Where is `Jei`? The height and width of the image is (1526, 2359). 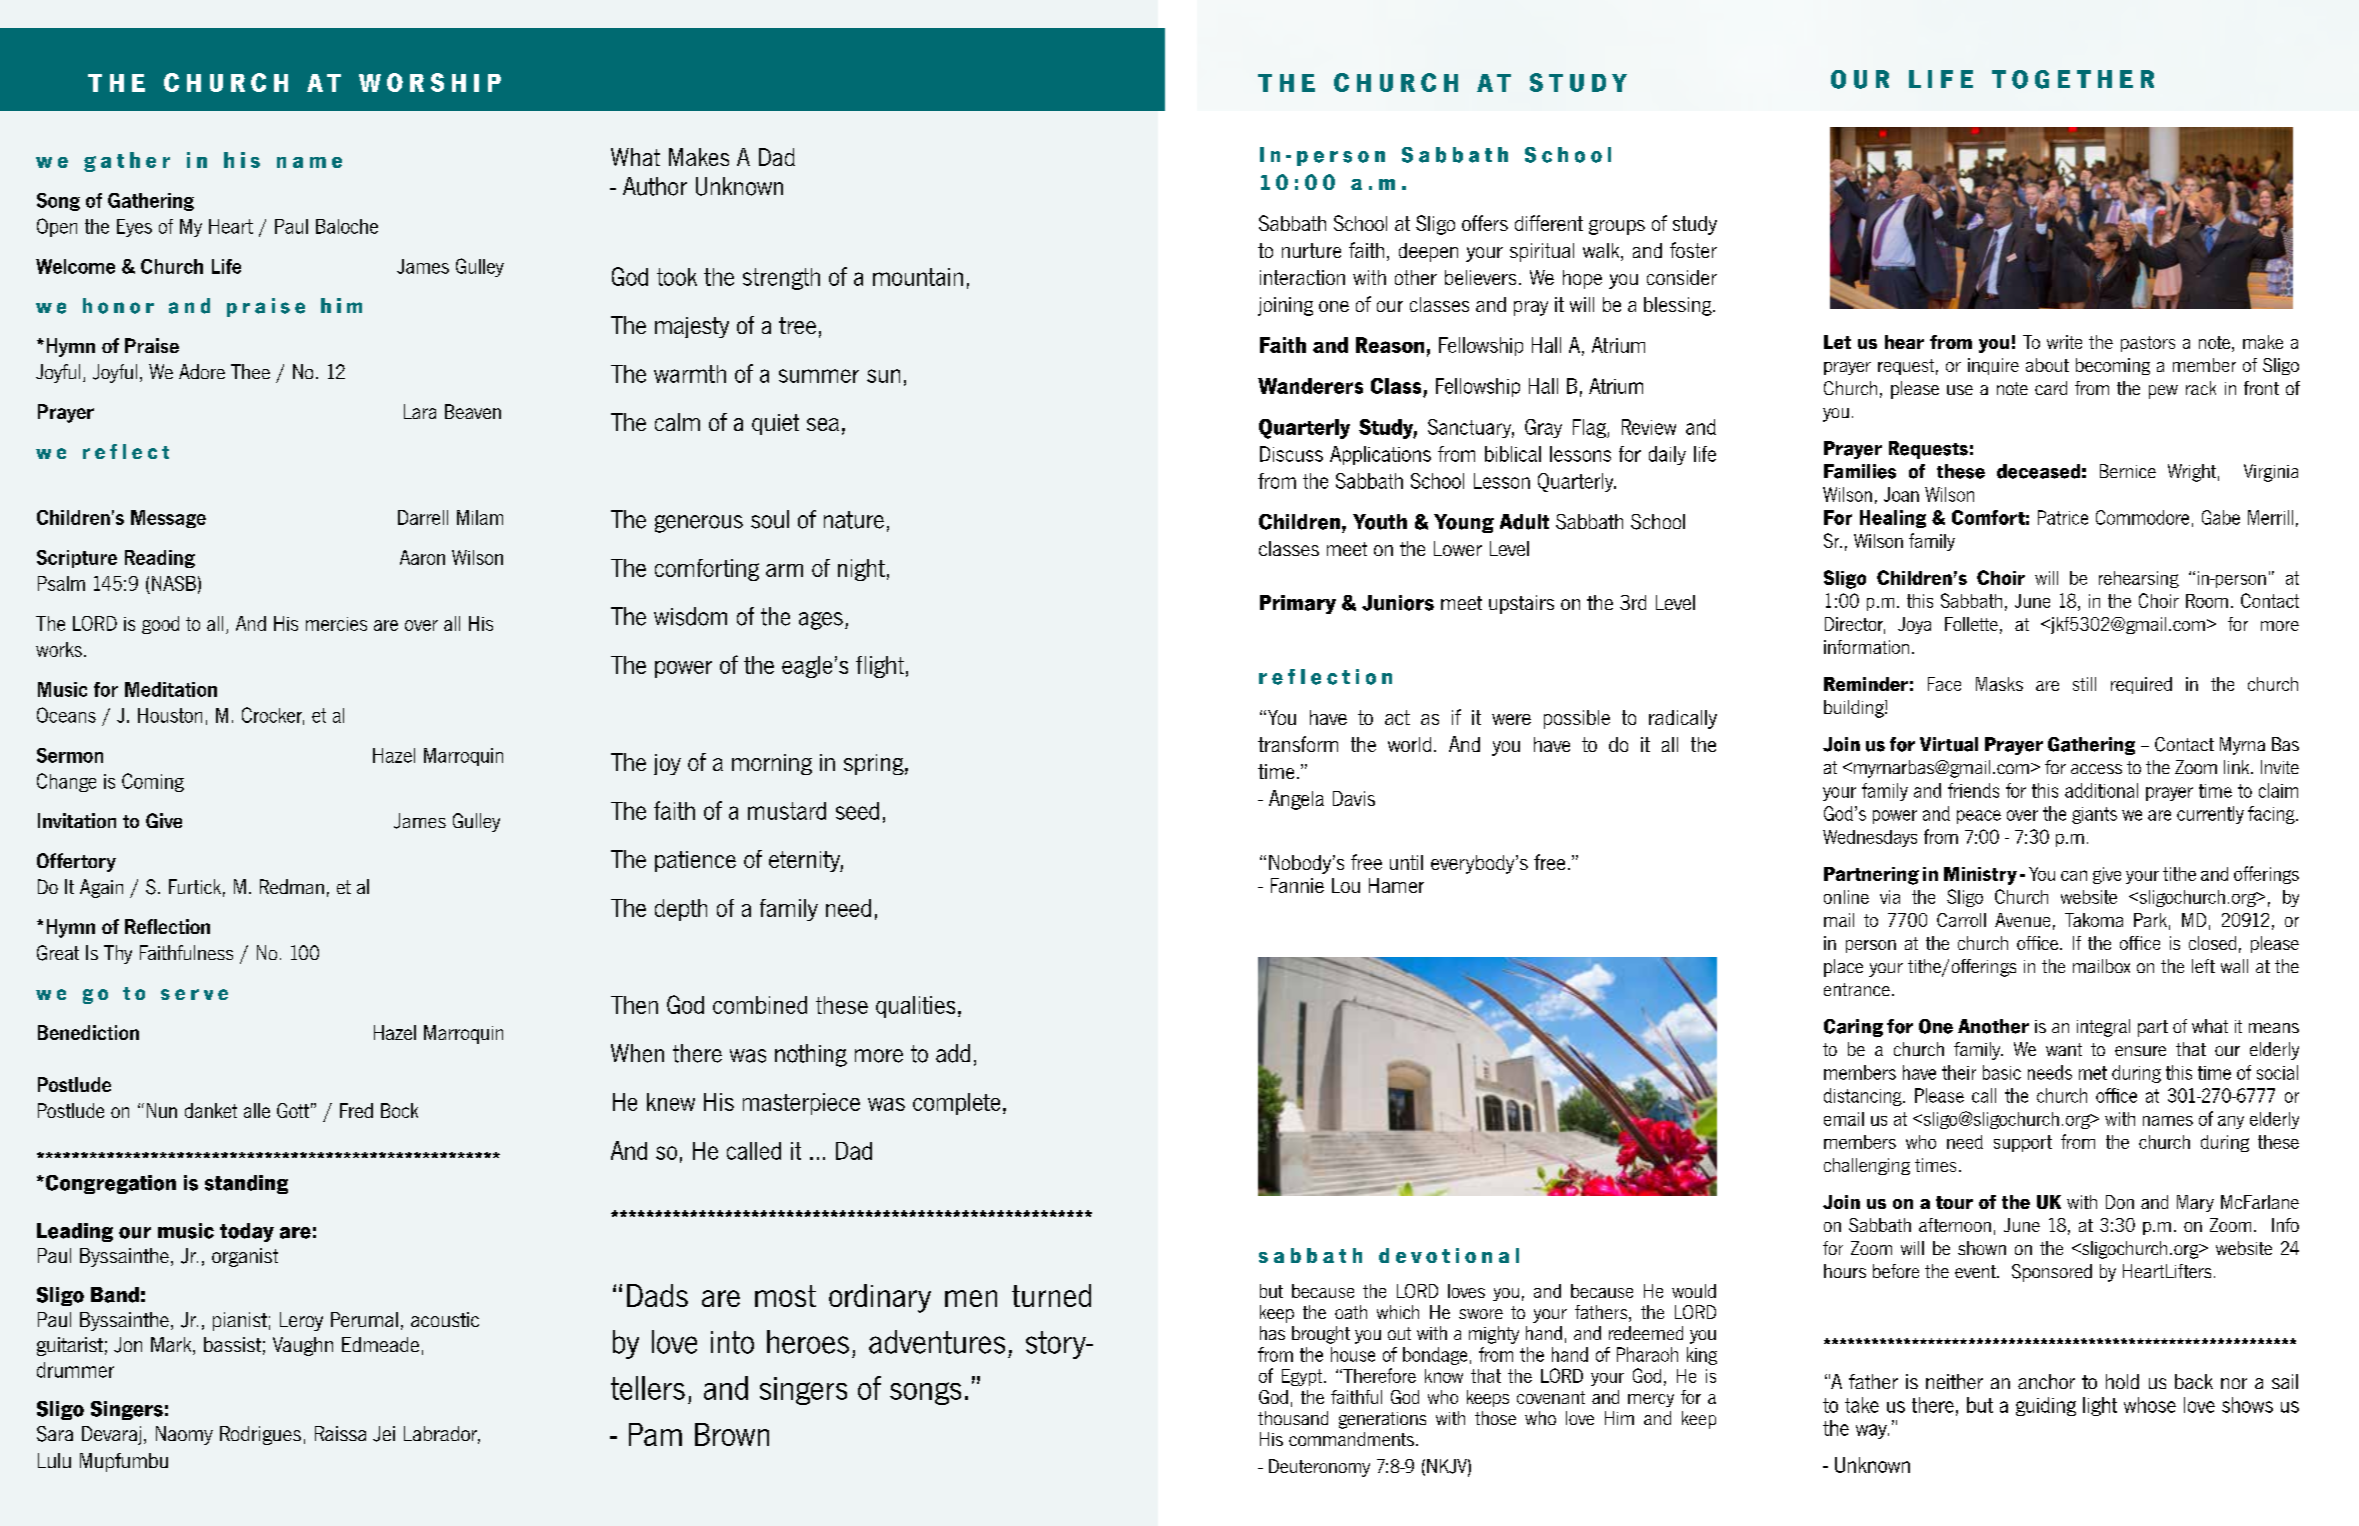
Jei is located at coordinates (384, 1434).
